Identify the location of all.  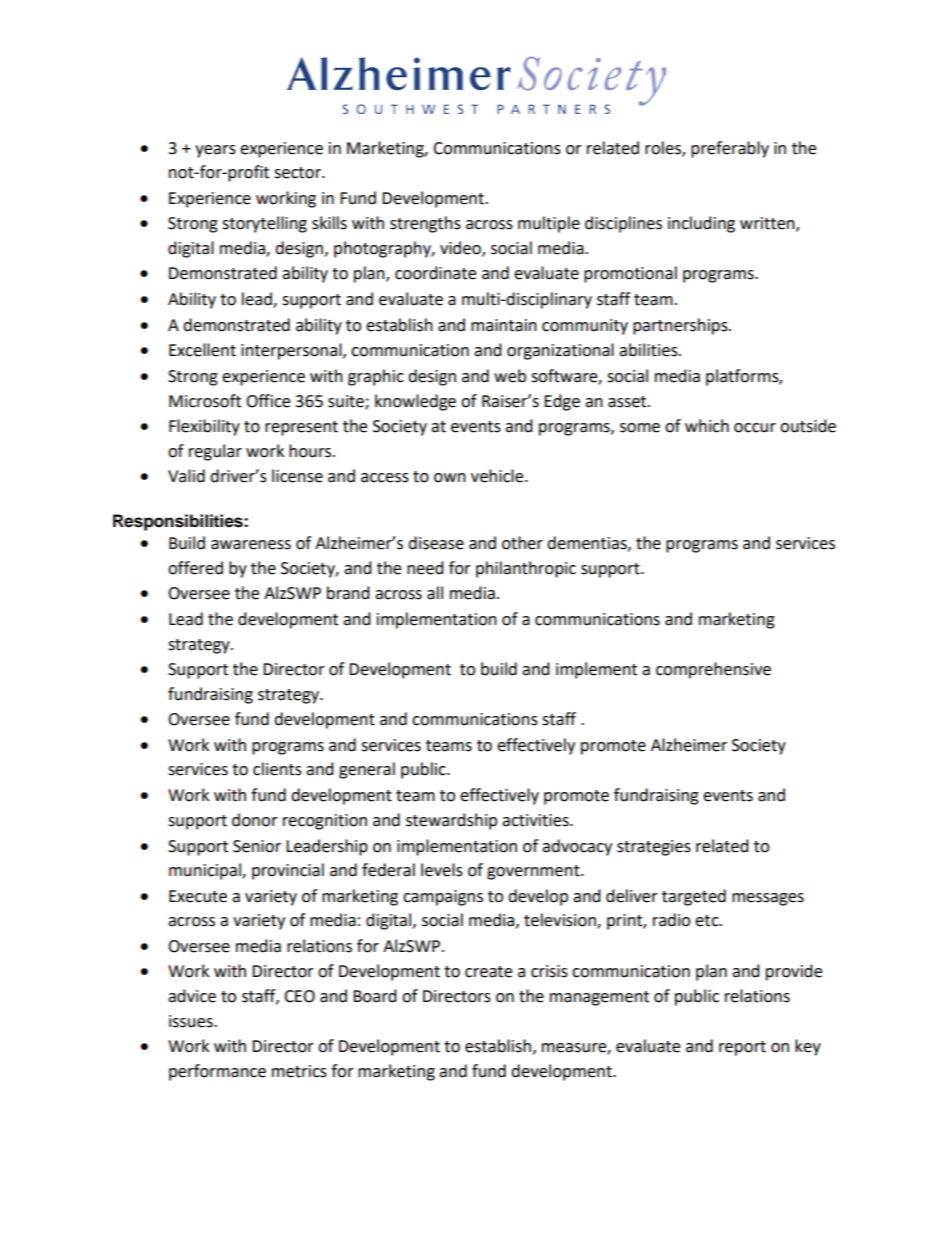
(435, 593).
